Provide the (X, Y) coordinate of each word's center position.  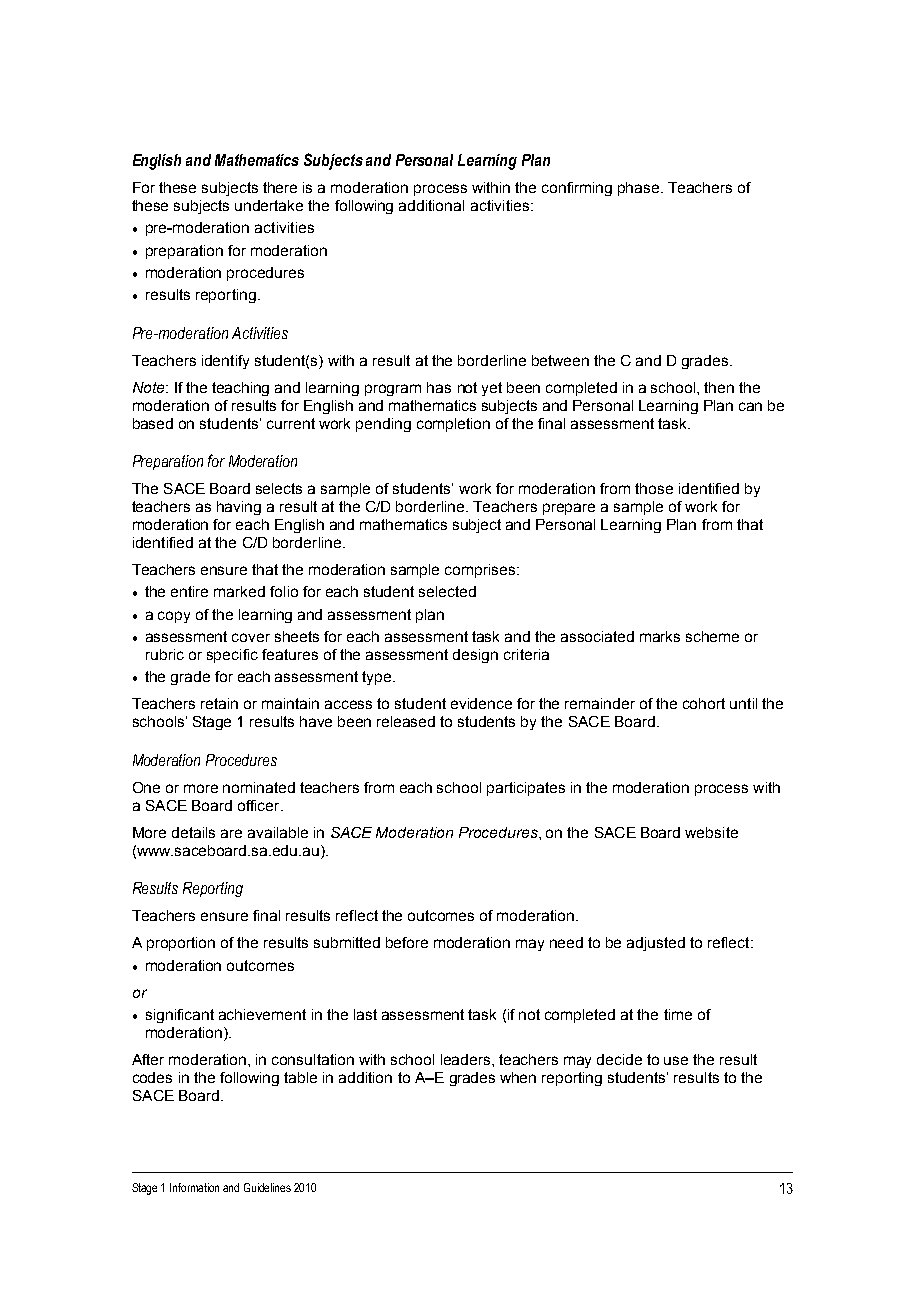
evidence (481, 703)
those (654, 488)
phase (640, 189)
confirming (577, 189)
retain (219, 703)
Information (194, 1187)
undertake (269, 205)
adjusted (656, 944)
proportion (181, 944)
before (407, 942)
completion (453, 425)
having (239, 508)
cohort (704, 703)
